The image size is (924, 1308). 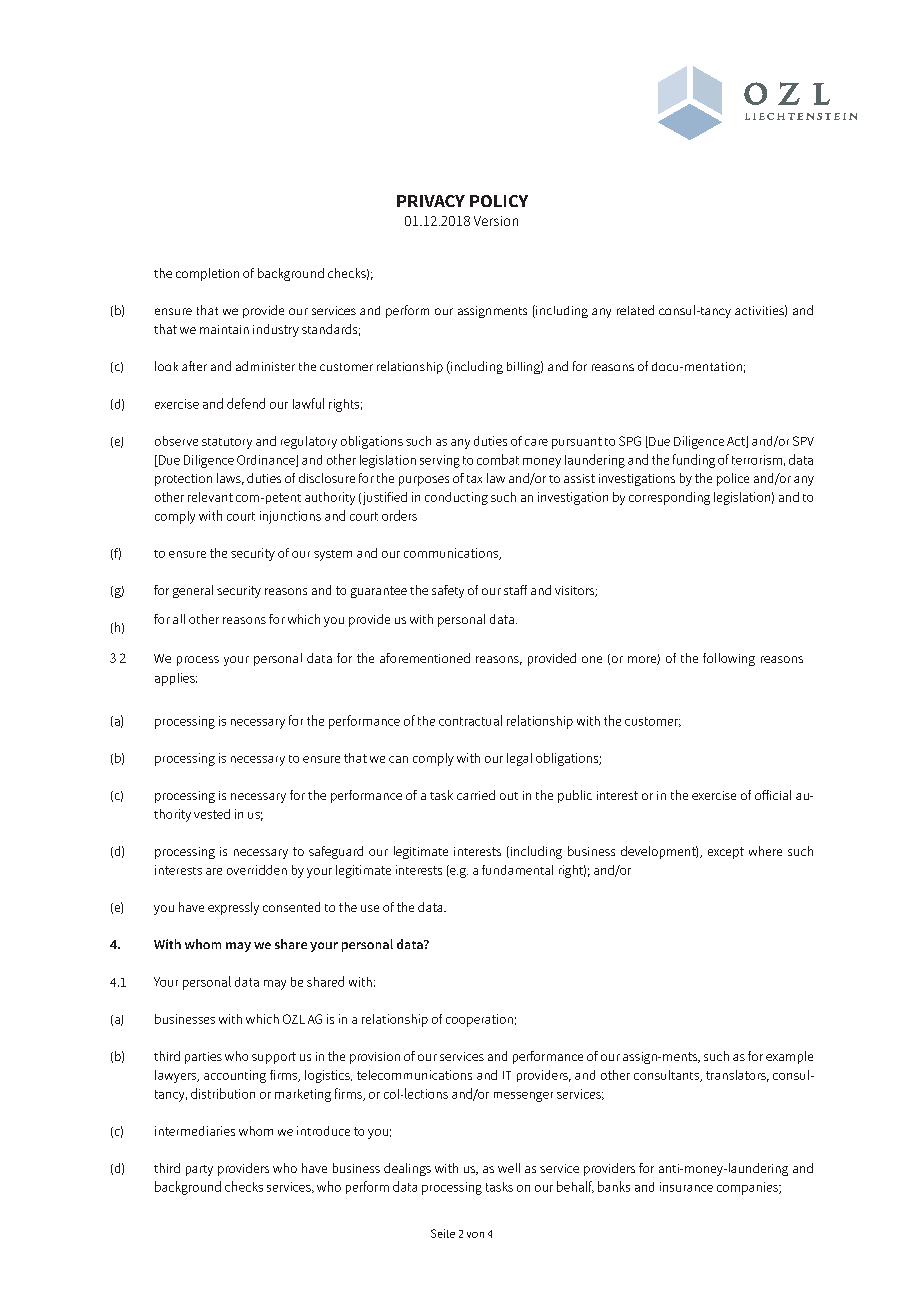 I want to click on except, so click(x=726, y=853).
